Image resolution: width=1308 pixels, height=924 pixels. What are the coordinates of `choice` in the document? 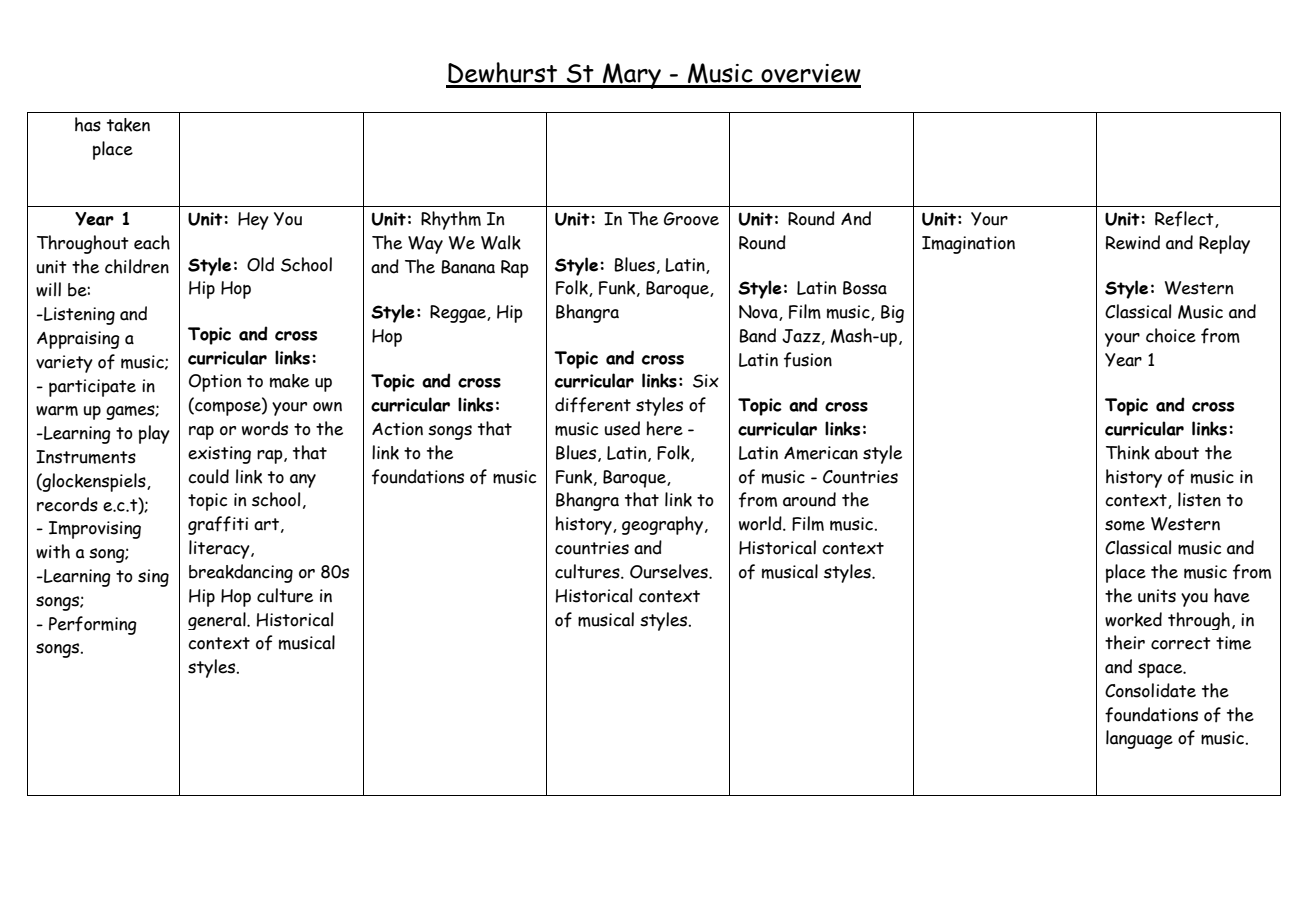 It's located at (1171, 335).
